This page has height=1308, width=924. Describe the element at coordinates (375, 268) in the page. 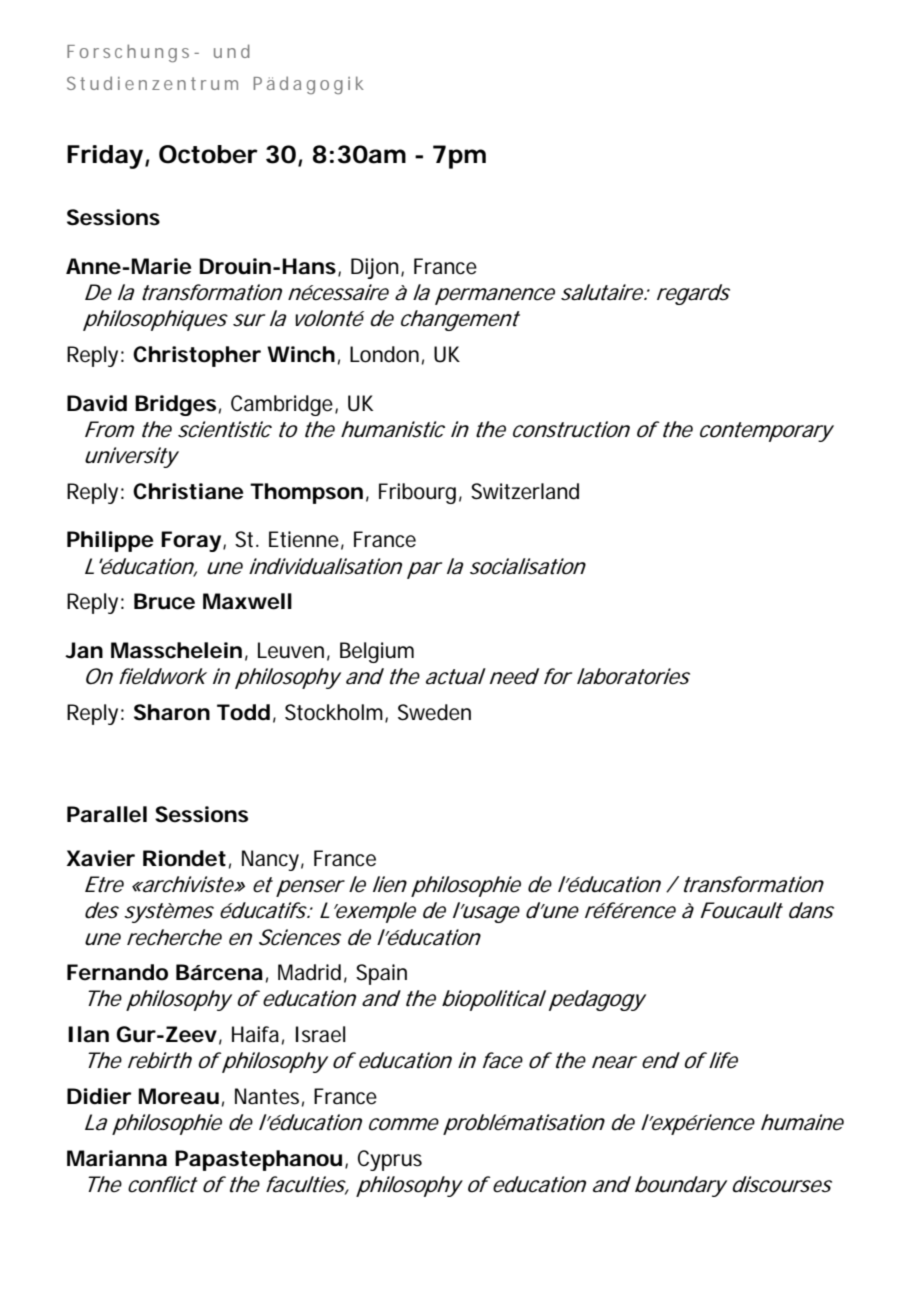

I see `Dijon` at that location.
